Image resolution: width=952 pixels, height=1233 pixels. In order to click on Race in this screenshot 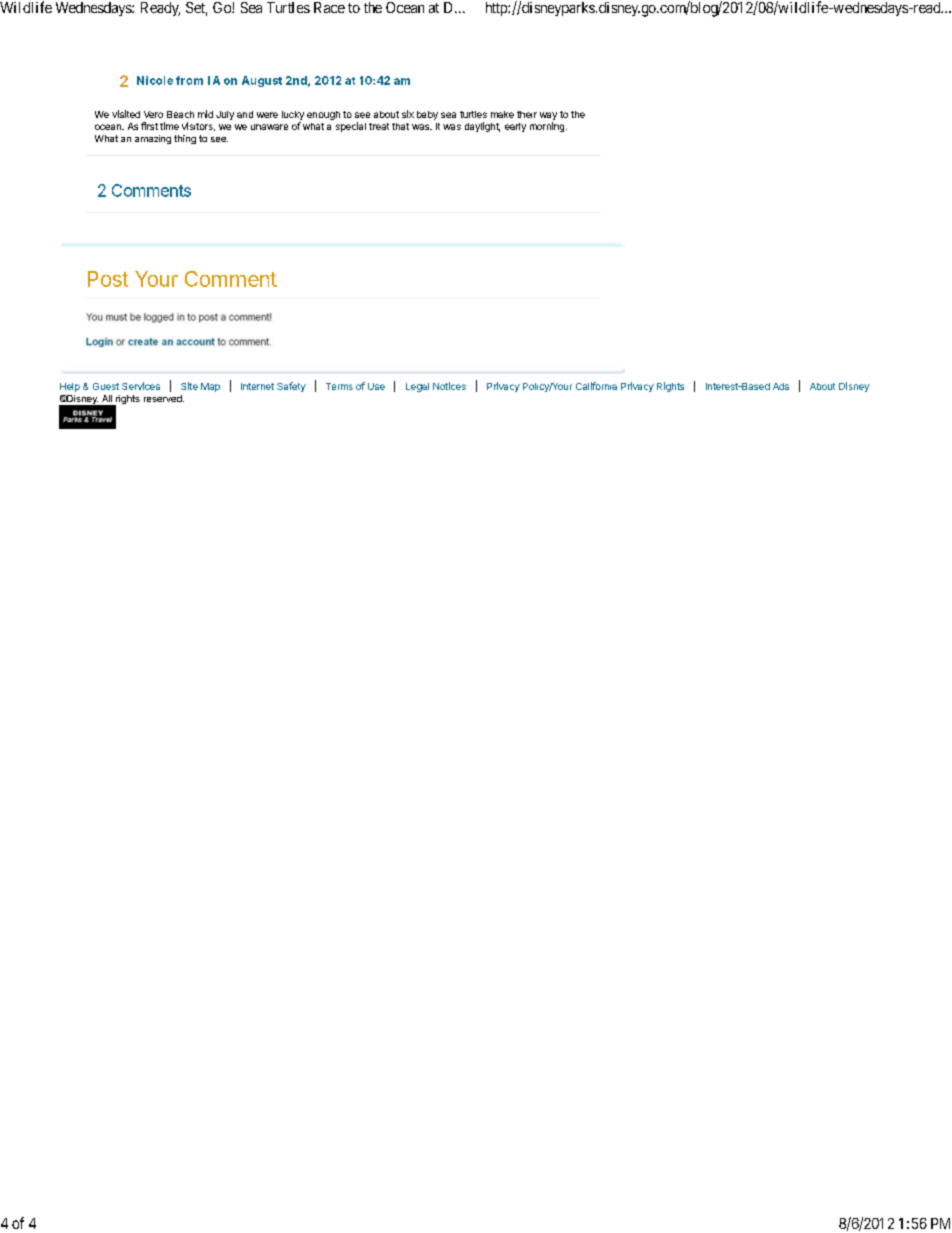, I will do `click(329, 7)`.
